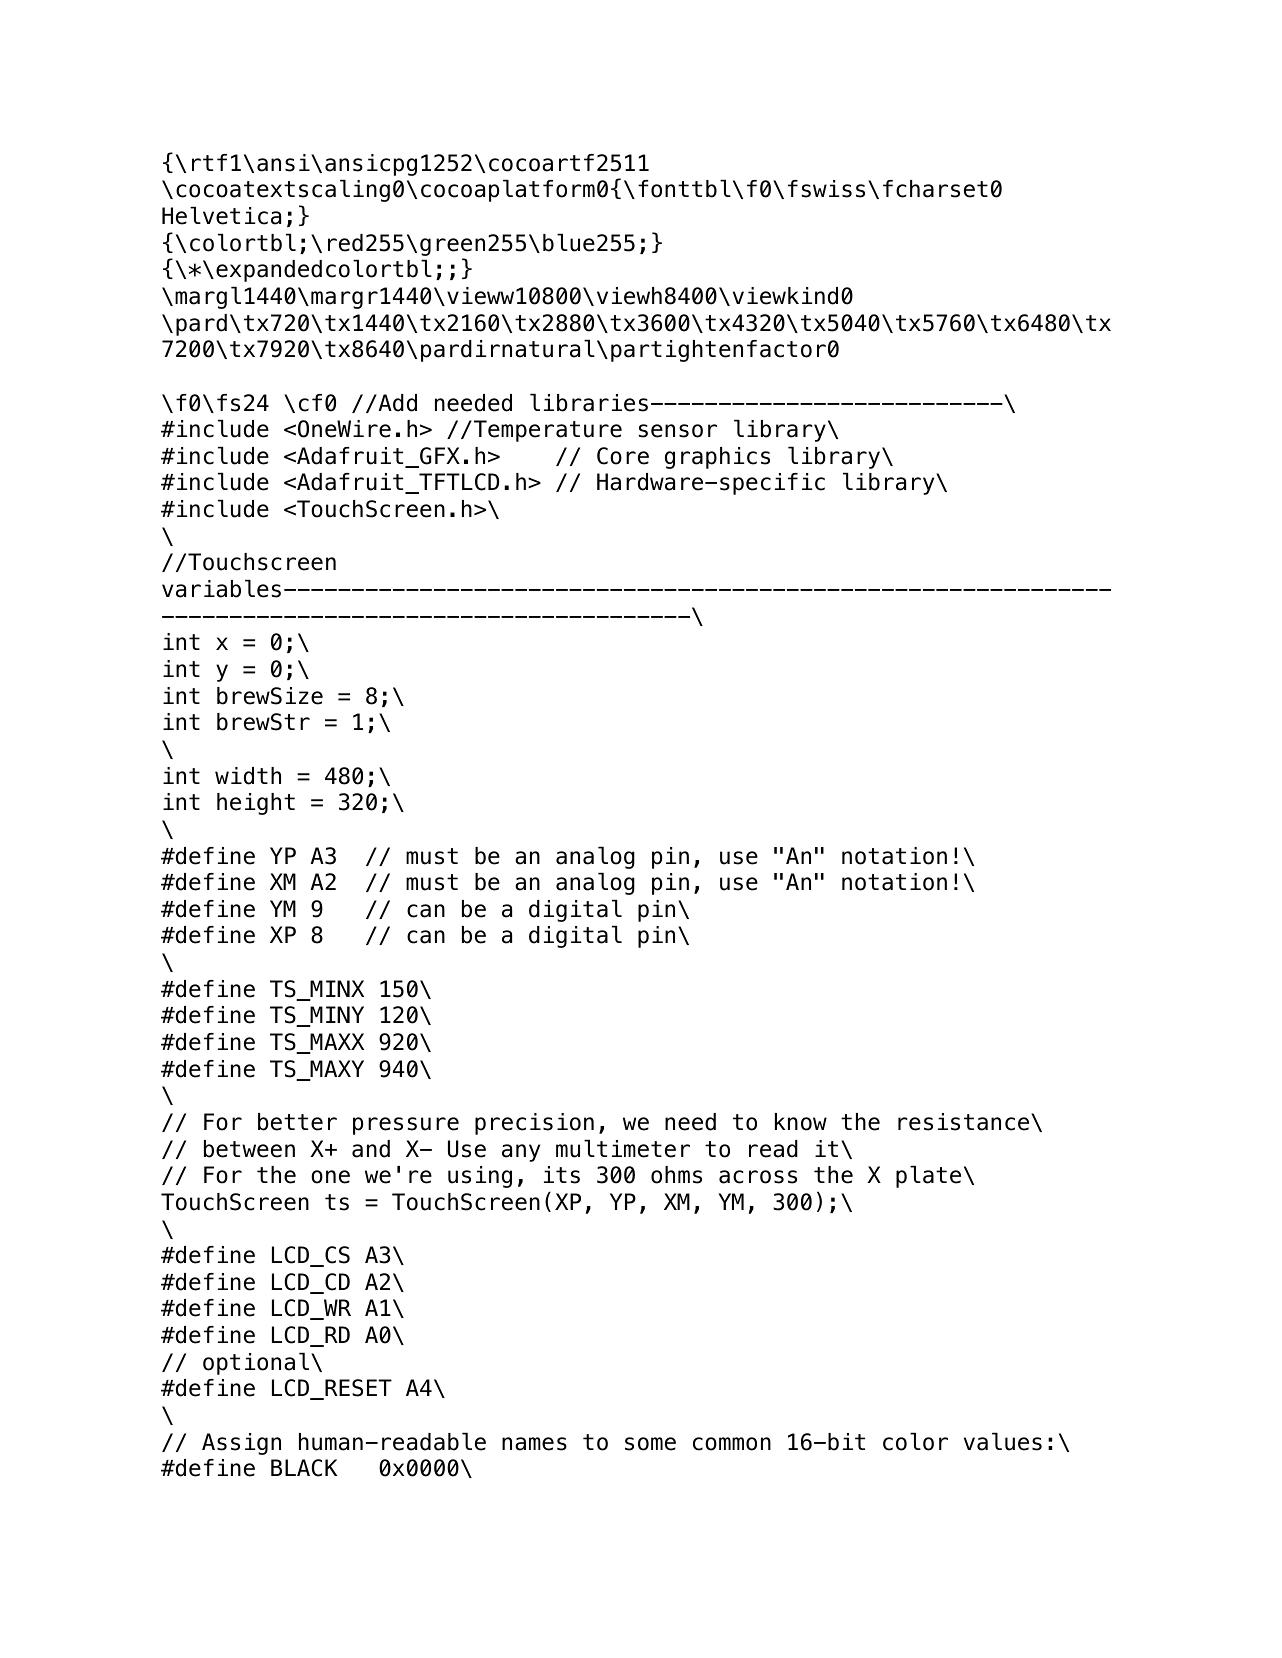 Image resolution: width=1282 pixels, height=1658 pixels. What do you see at coordinates (256, 804) in the screenshot?
I see `height` at bounding box center [256, 804].
